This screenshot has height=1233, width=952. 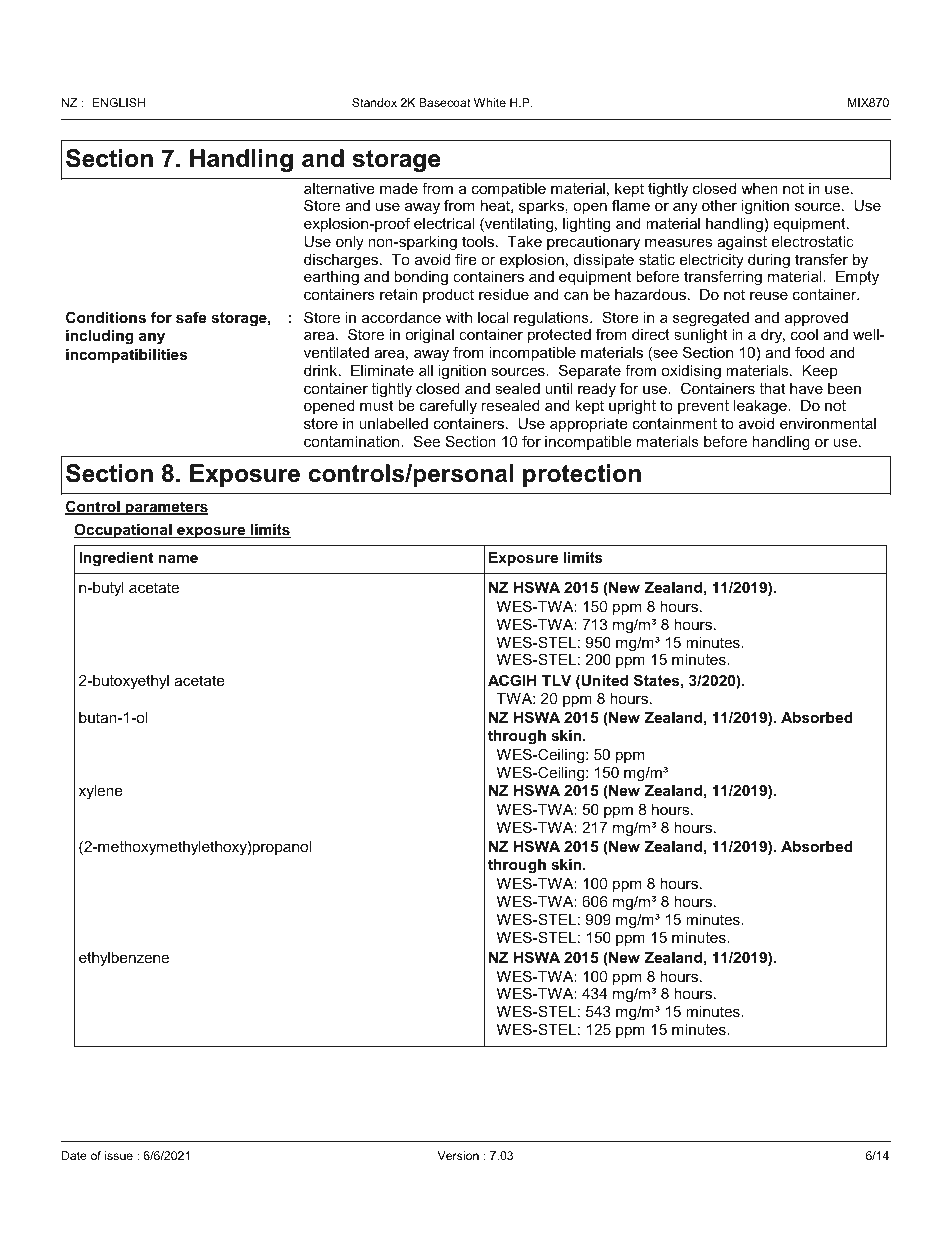 I want to click on TLV, so click(x=556, y=680).
